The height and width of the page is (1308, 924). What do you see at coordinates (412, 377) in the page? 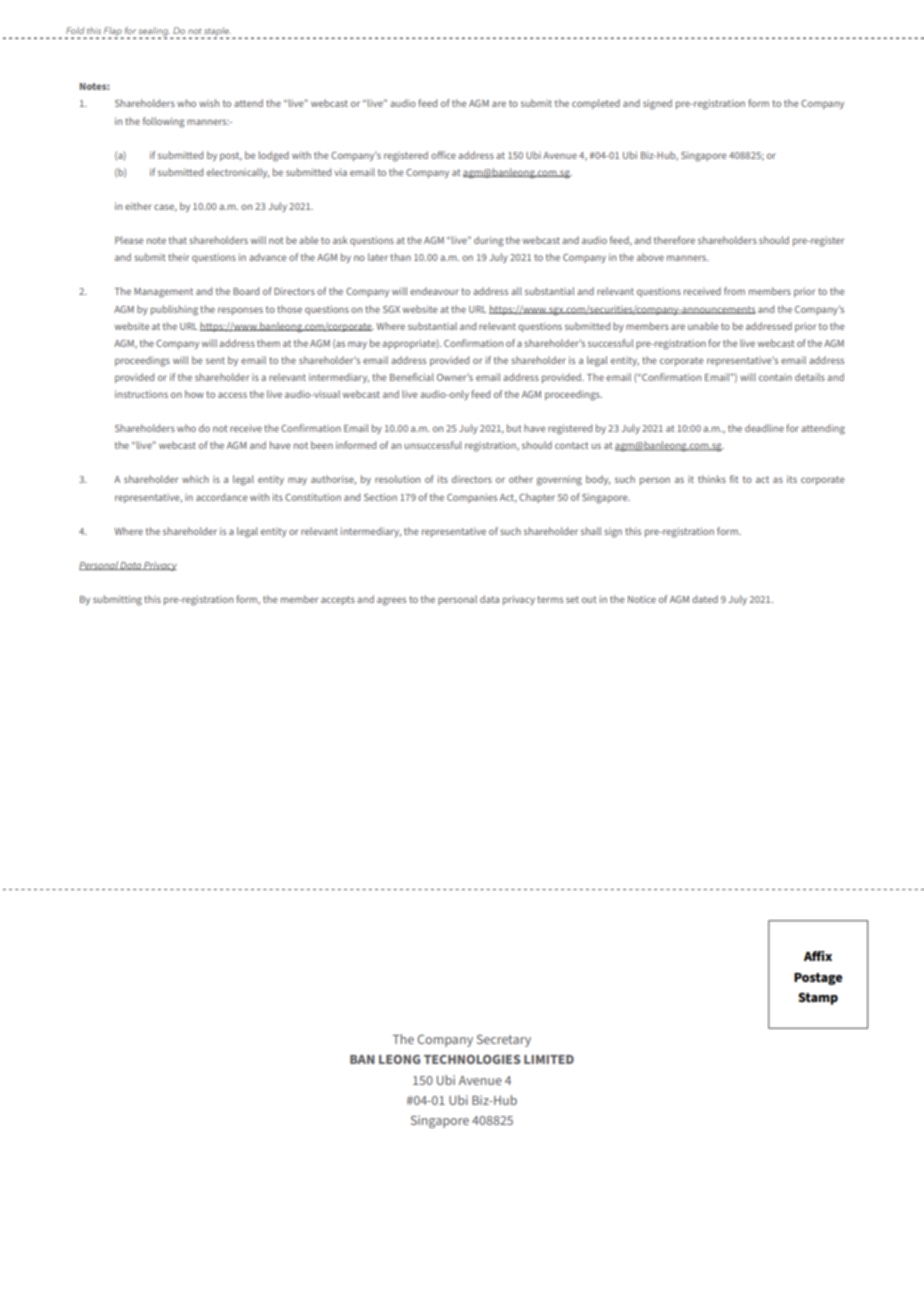
I see `Beneficial` at bounding box center [412, 377].
